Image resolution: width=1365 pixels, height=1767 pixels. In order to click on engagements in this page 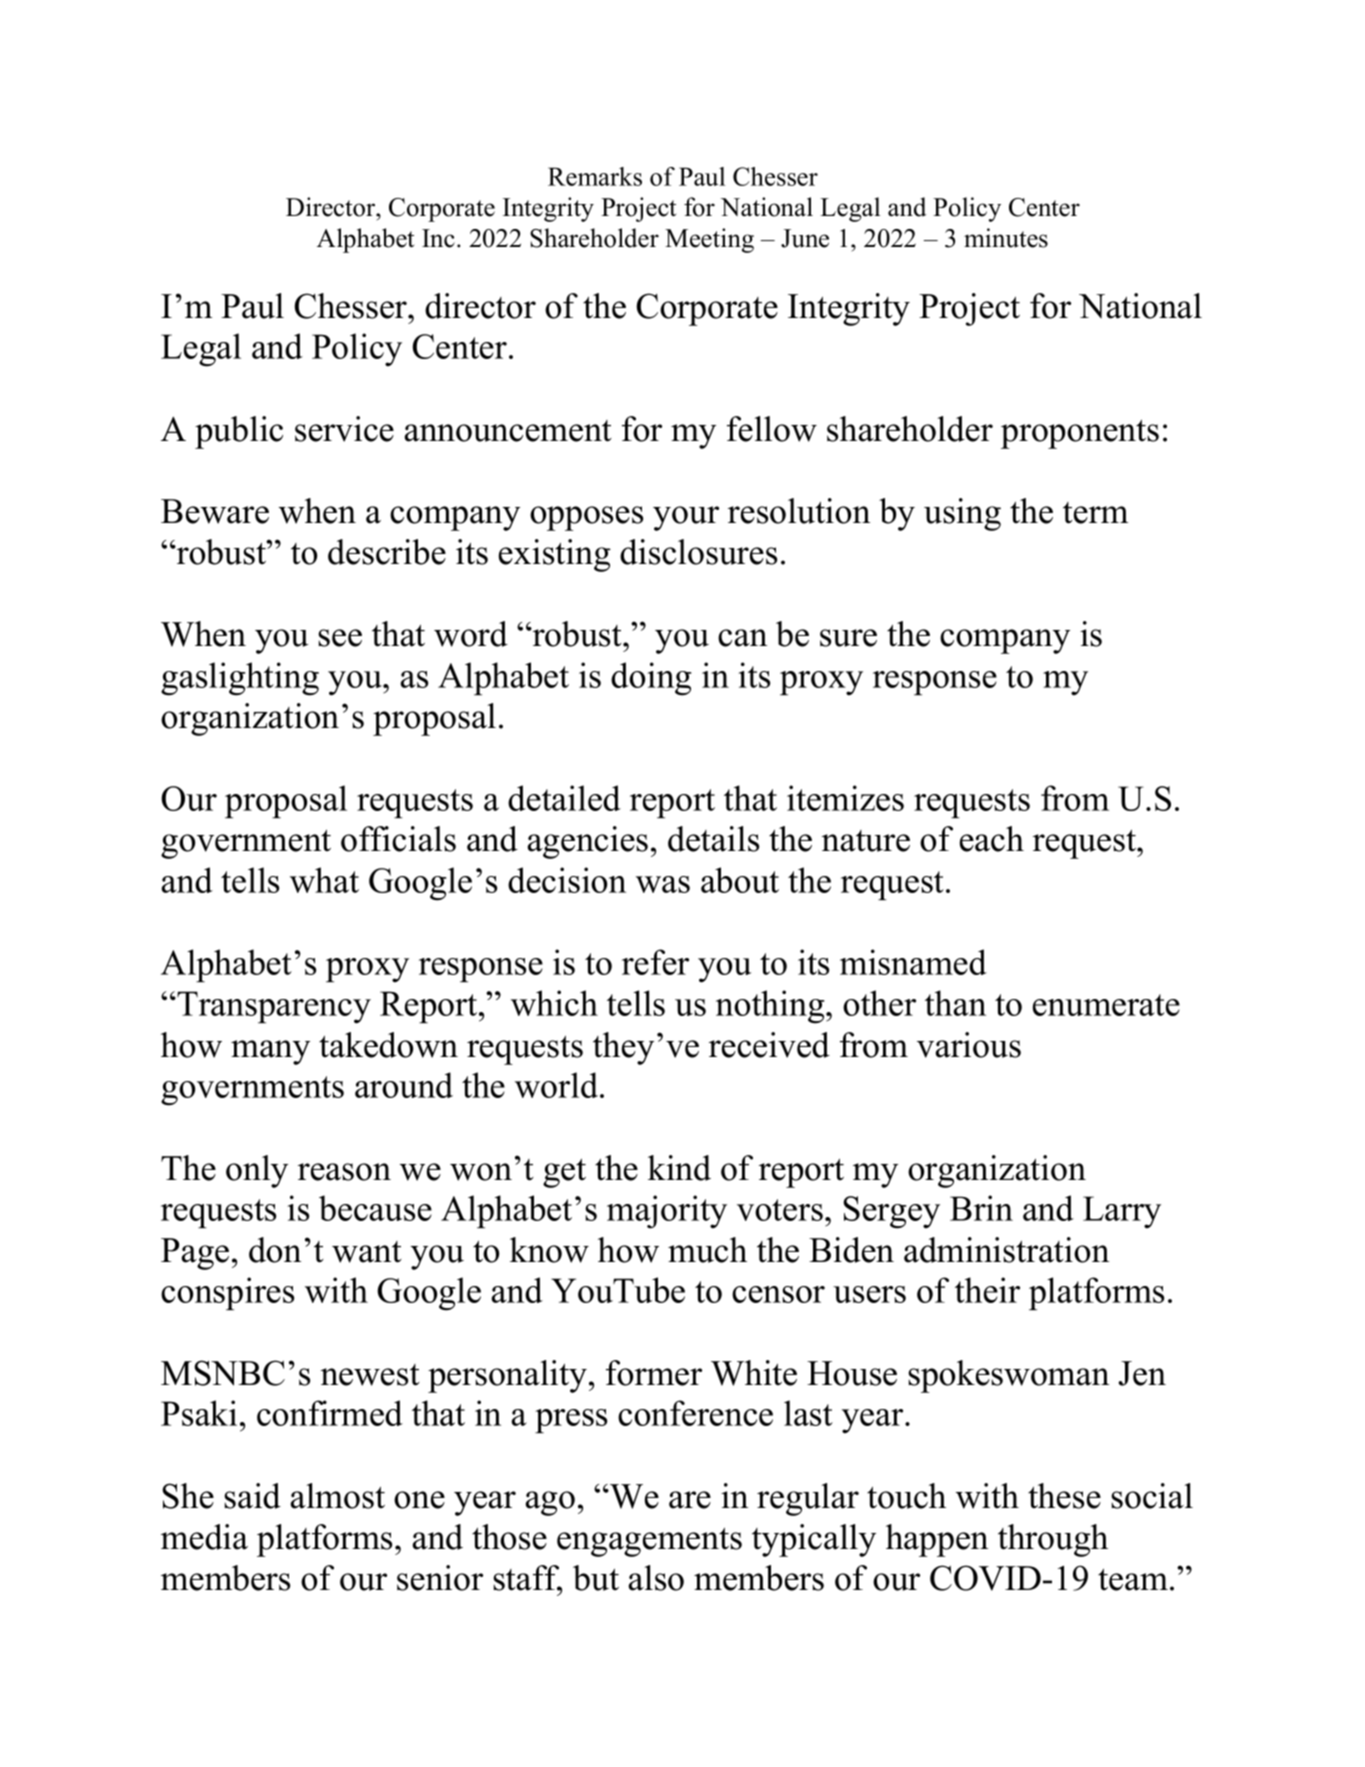, I will do `click(649, 1542)`.
